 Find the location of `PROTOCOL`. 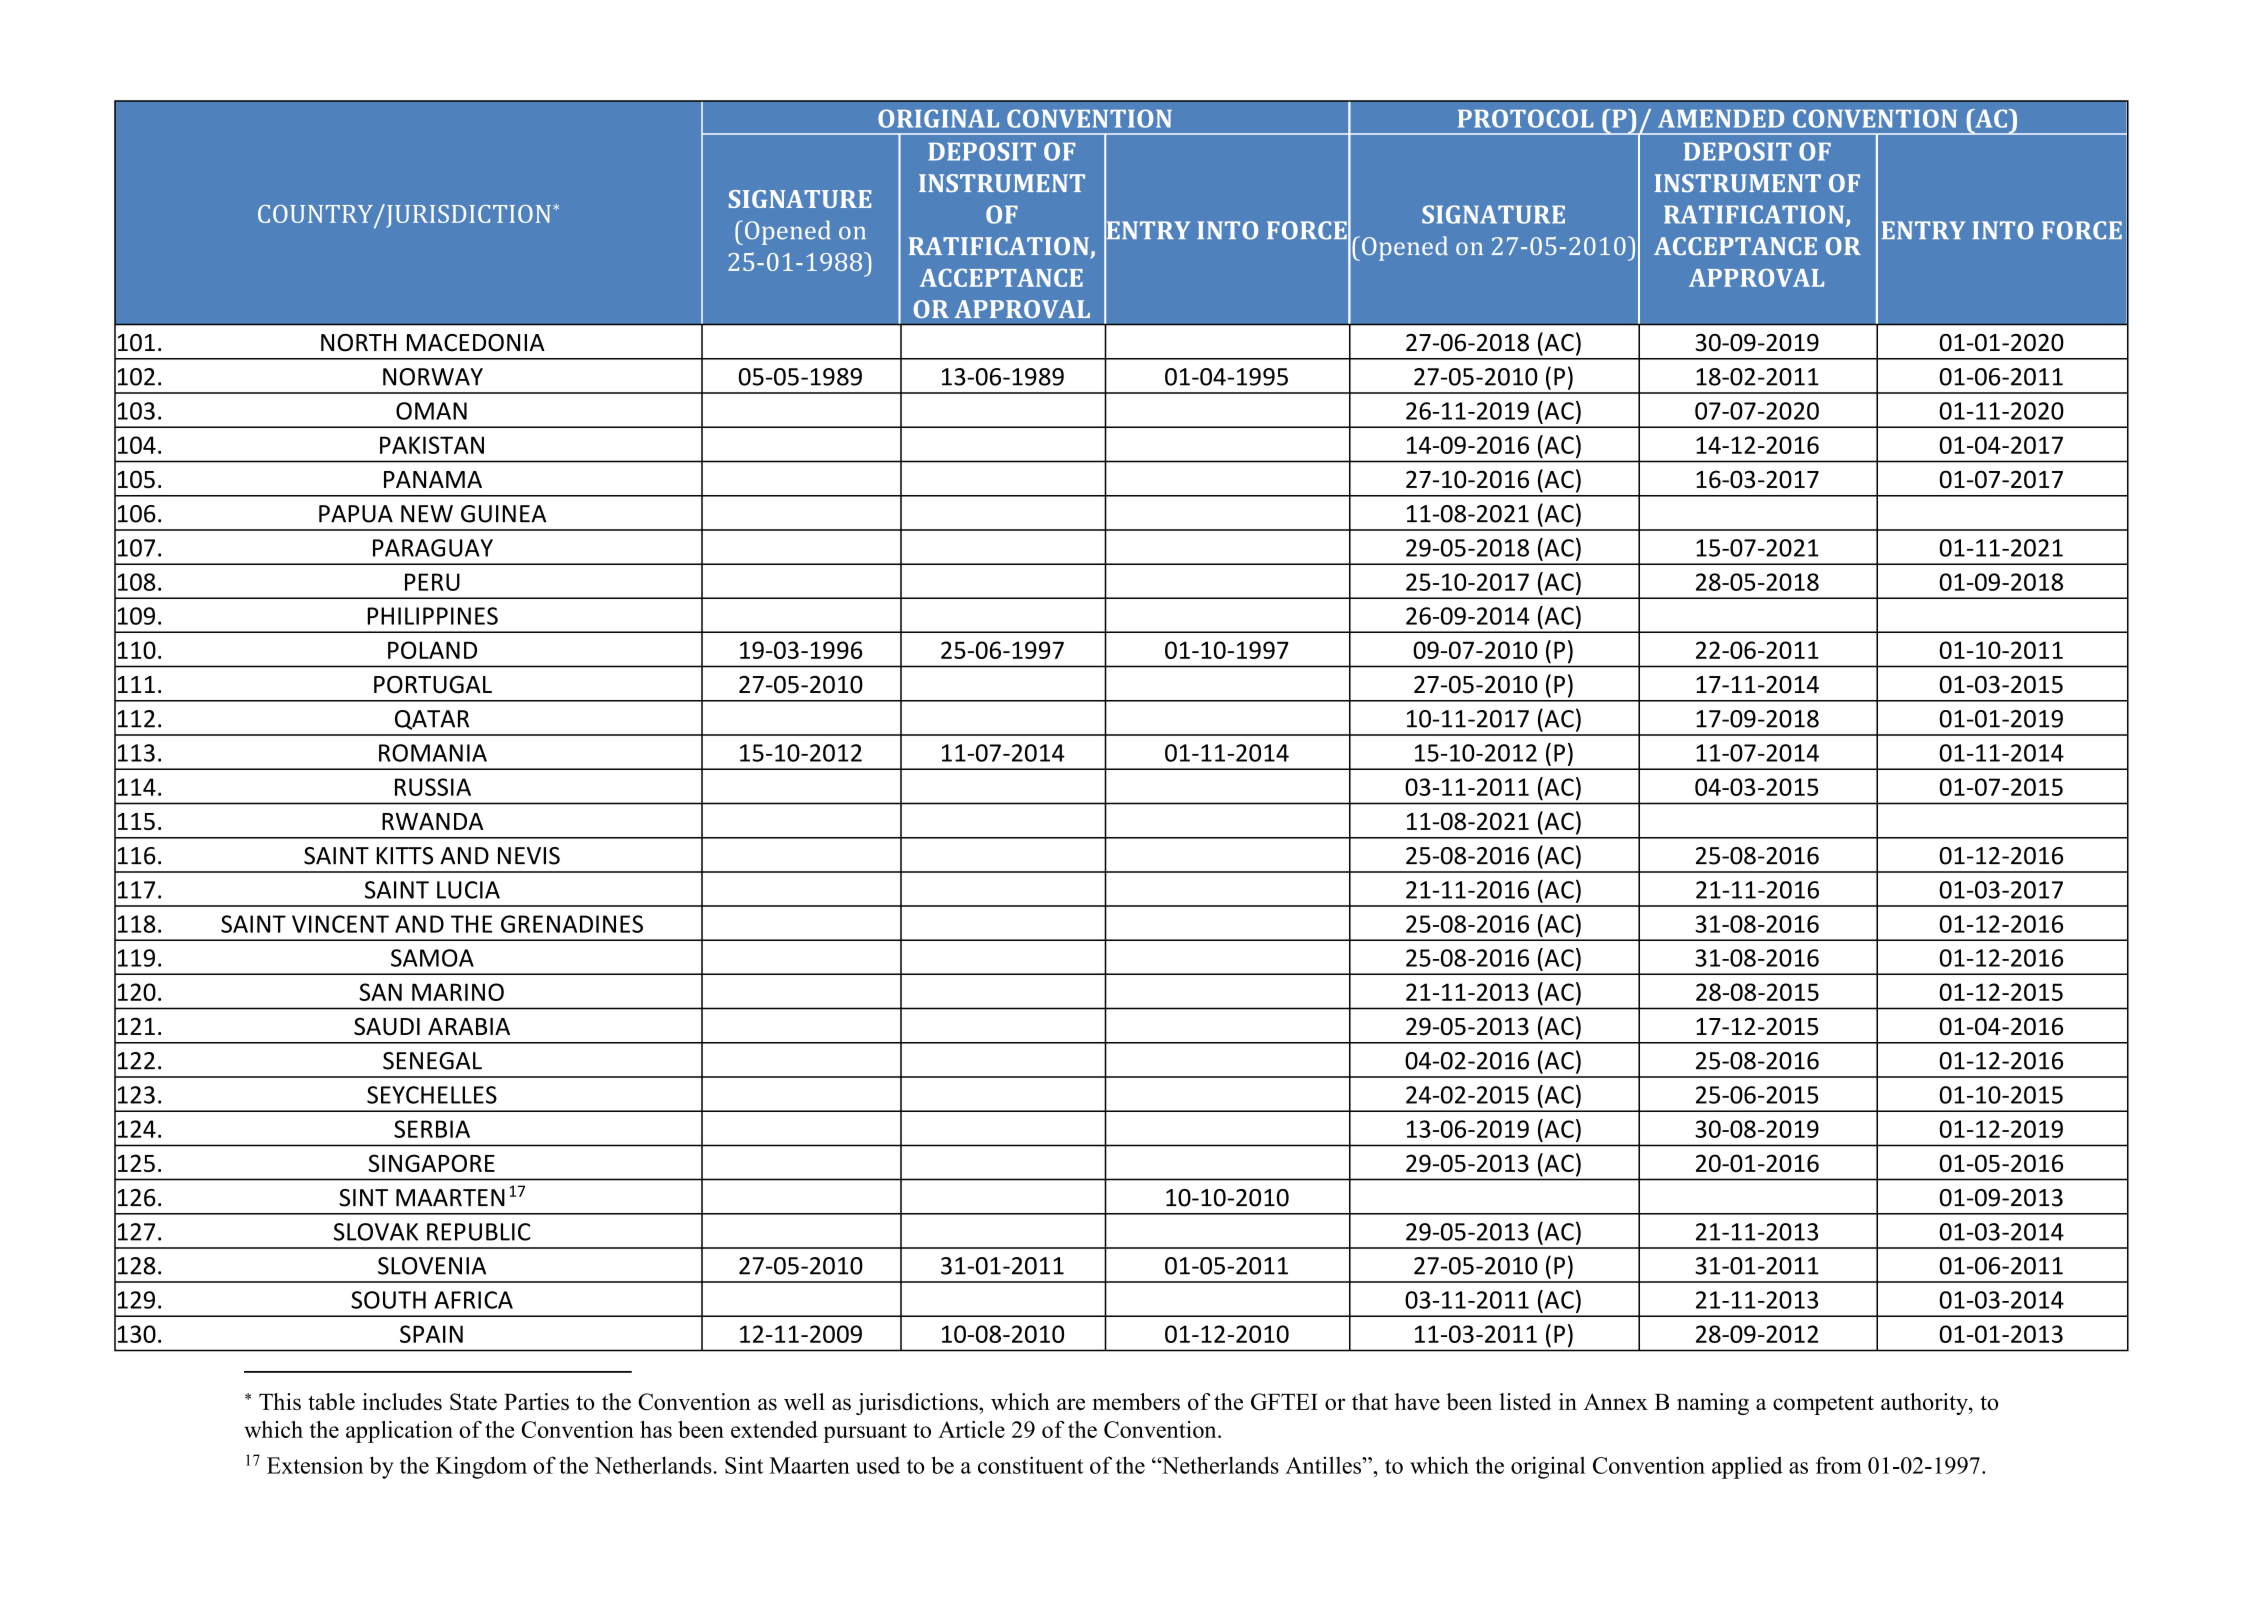

PROTOCOL is located at coordinates (1526, 118).
